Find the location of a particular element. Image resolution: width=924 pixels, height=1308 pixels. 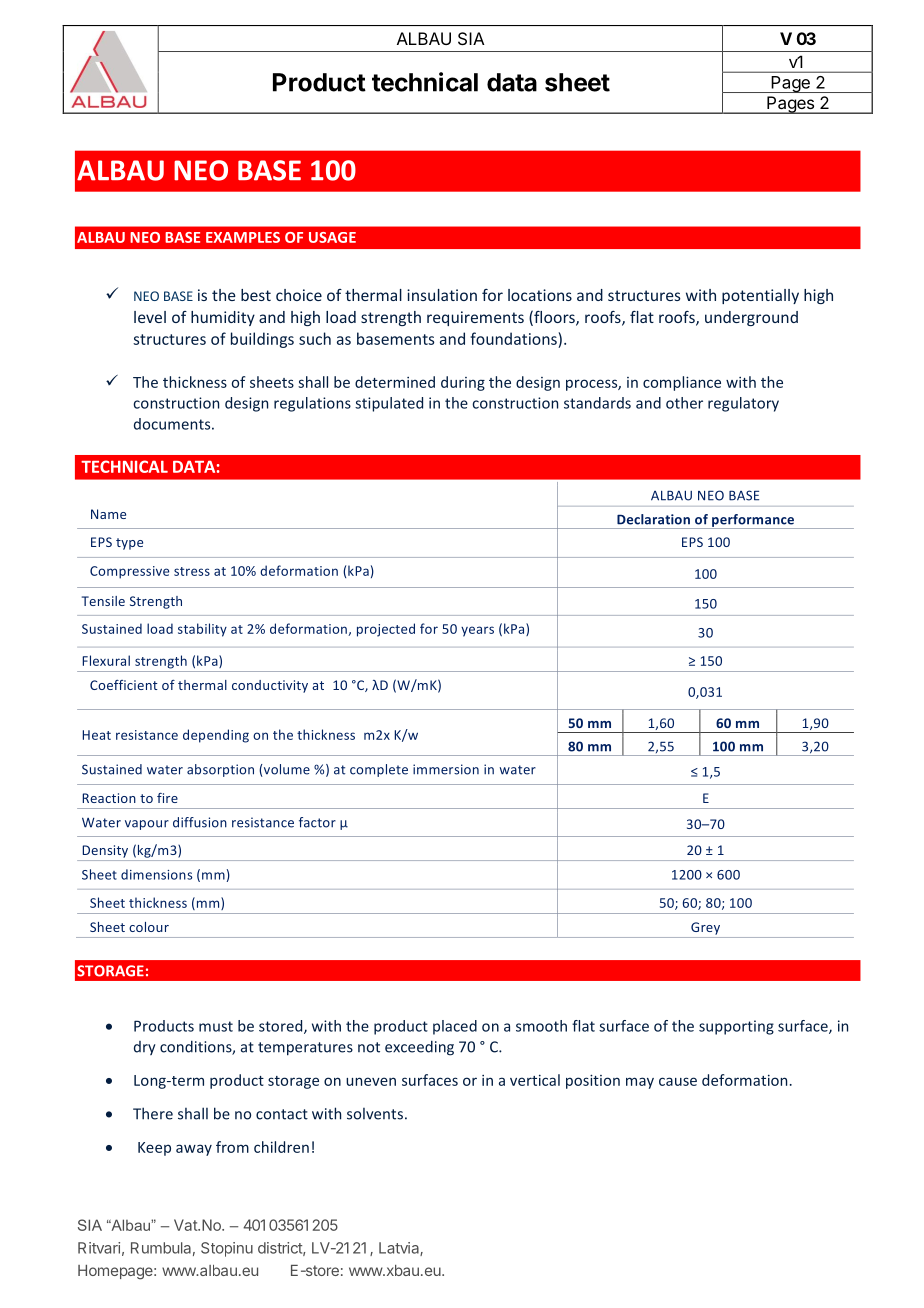

projected is located at coordinates (386, 630).
